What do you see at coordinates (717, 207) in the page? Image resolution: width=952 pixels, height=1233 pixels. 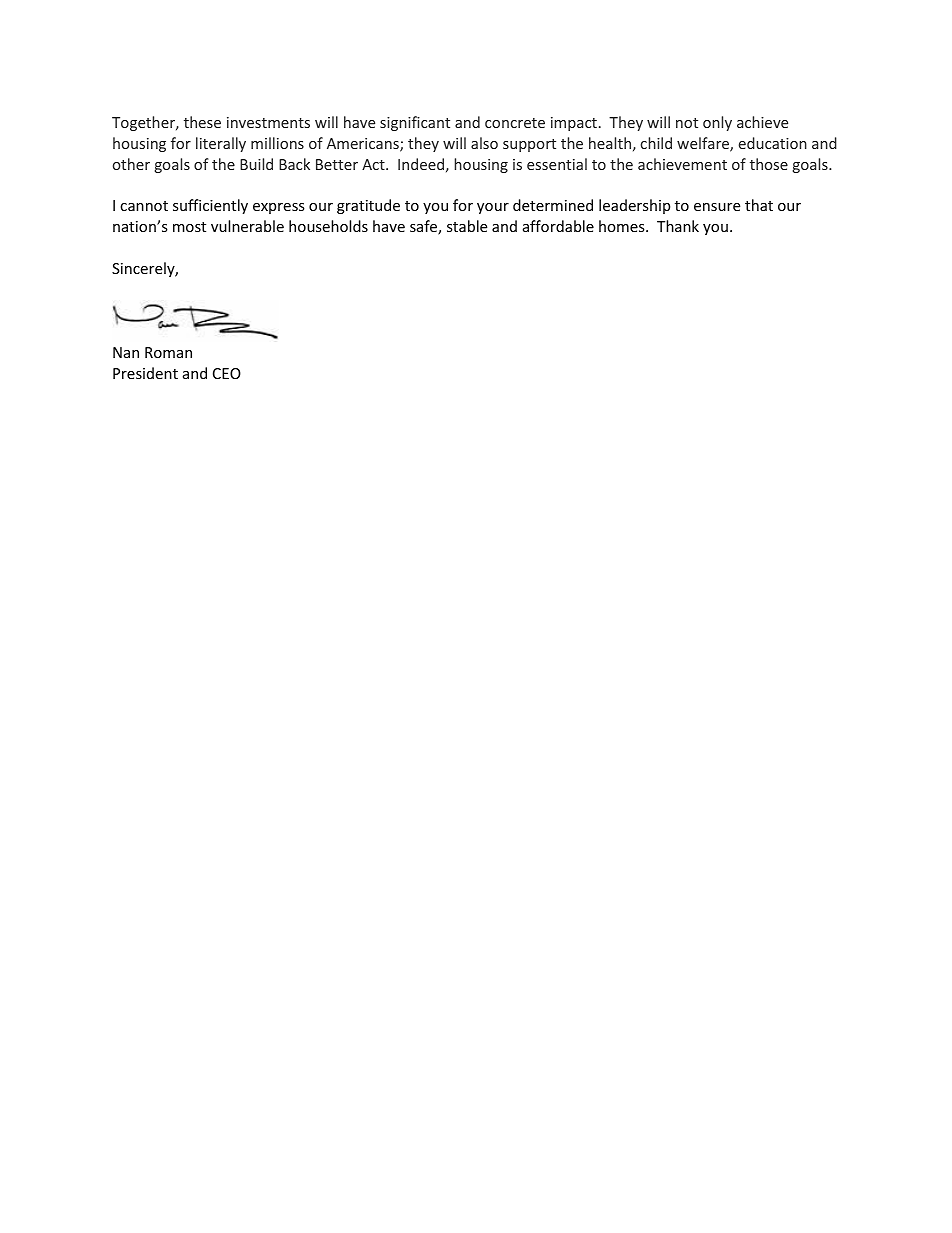 I see `ensure` at bounding box center [717, 207].
